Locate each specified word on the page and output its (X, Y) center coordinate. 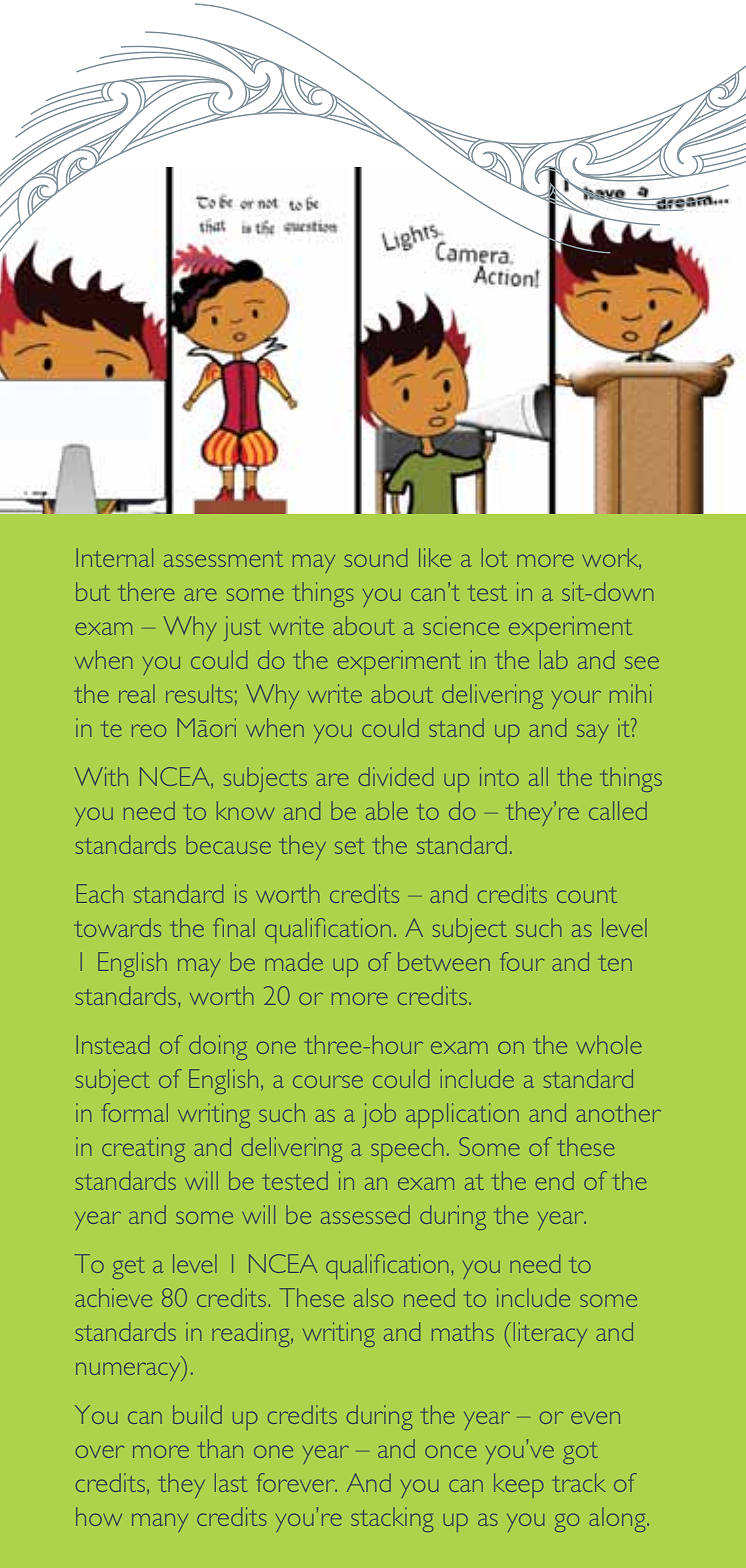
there (146, 591)
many (160, 1522)
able (387, 810)
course (328, 1081)
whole (609, 1044)
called (618, 810)
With (101, 776)
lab (554, 659)
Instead (113, 1044)
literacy (550, 1334)
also (373, 1297)
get (129, 1268)
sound (376, 557)
